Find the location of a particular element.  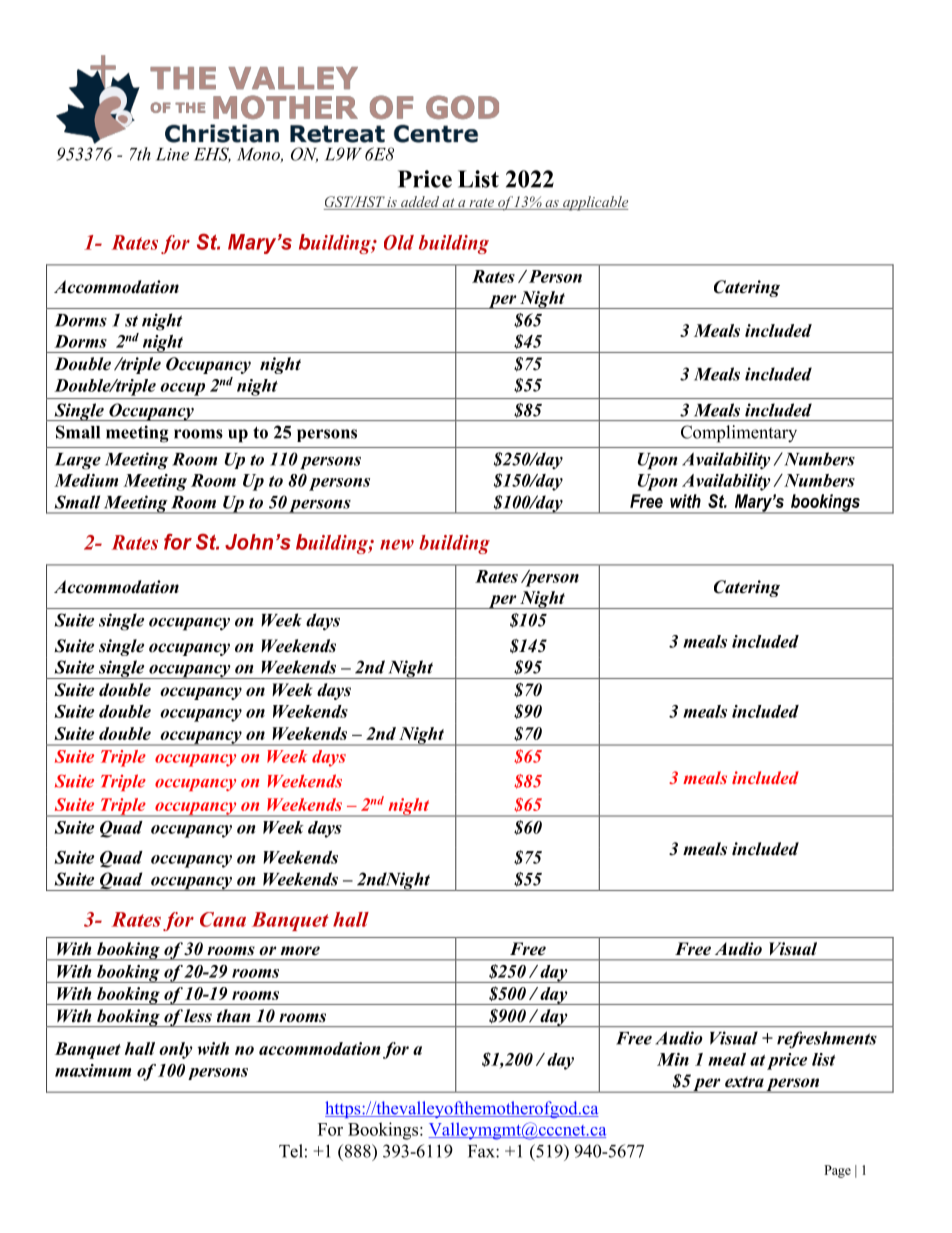

less is located at coordinates (198, 1016).
